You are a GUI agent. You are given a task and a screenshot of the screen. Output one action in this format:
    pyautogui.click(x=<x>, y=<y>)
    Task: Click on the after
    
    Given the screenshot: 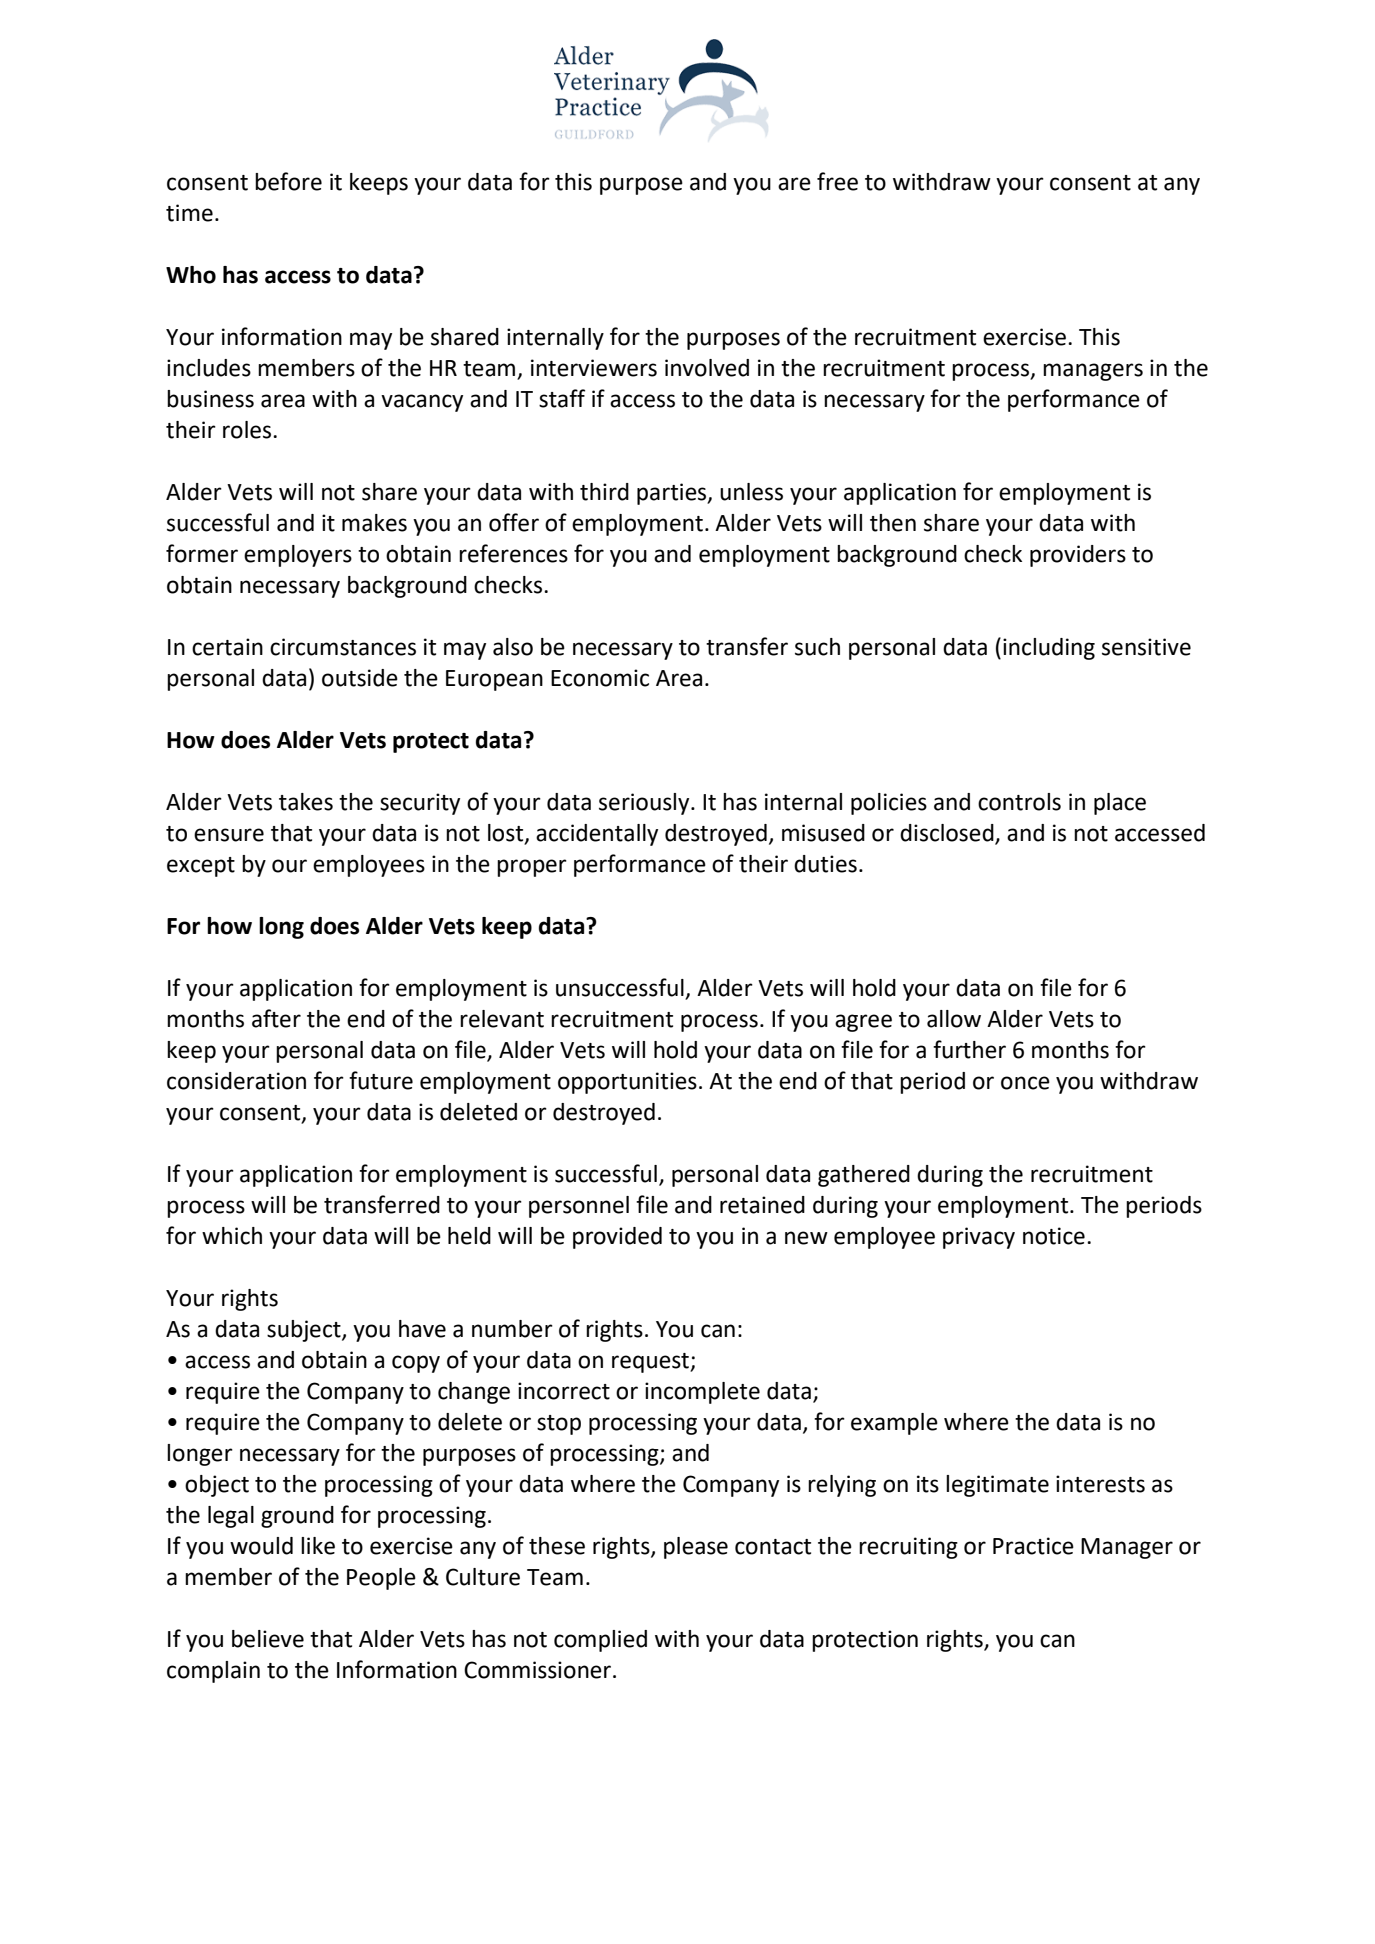 What is the action you would take?
    pyautogui.click(x=276, y=1018)
